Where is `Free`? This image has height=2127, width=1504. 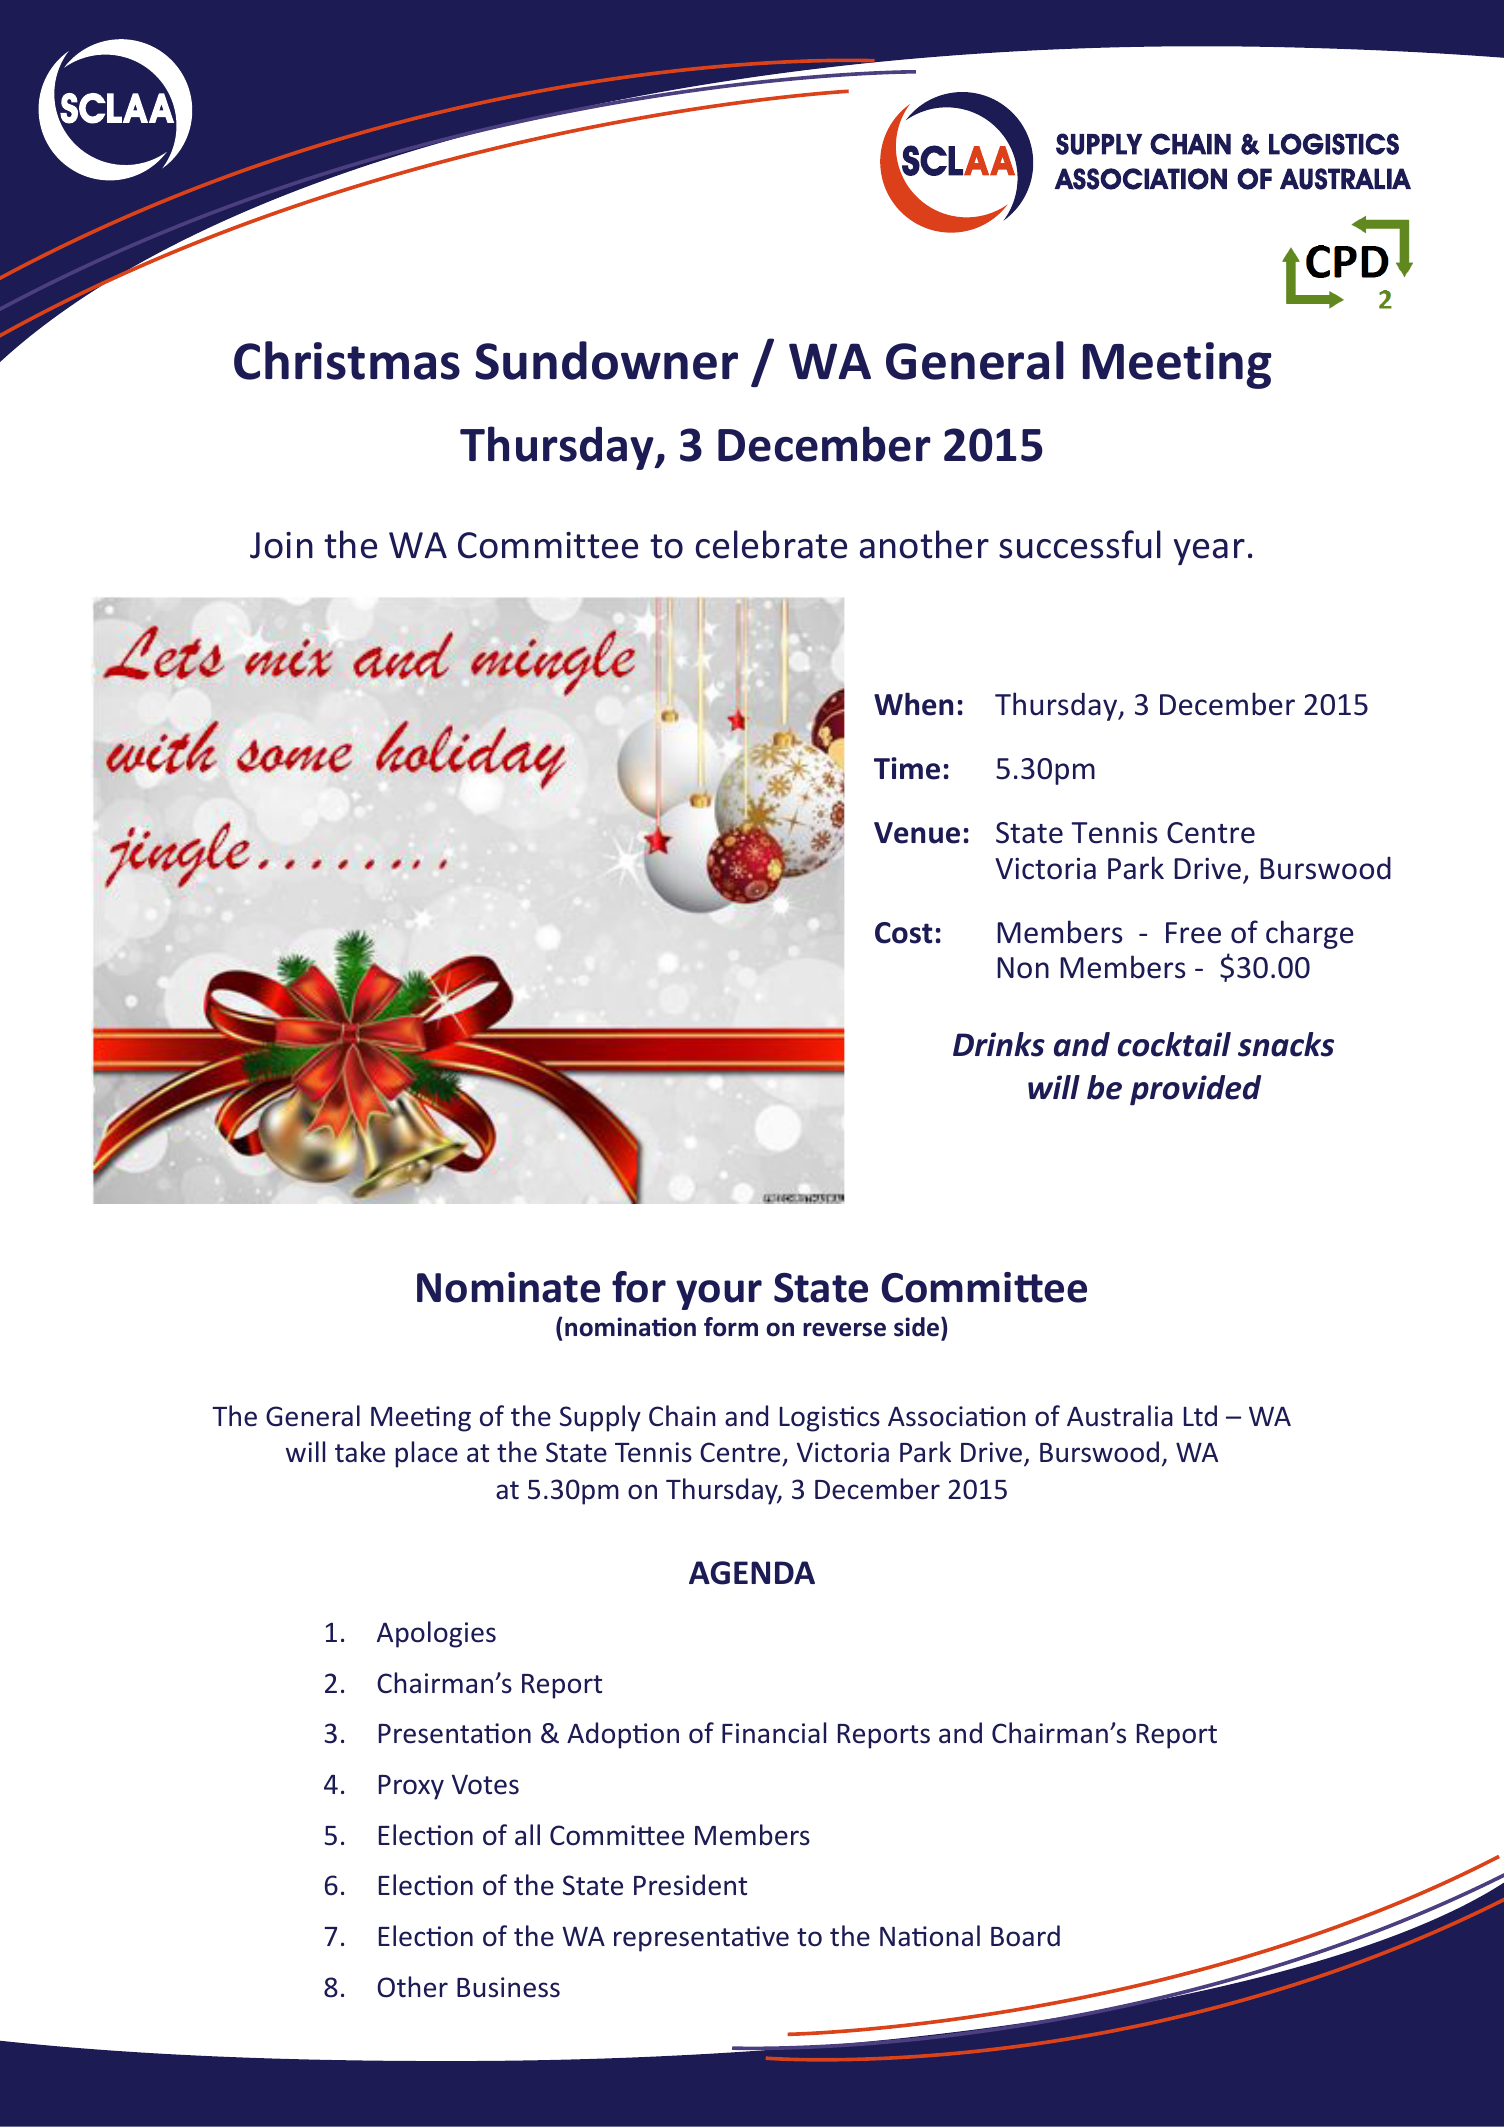 Free is located at coordinates (1193, 933).
